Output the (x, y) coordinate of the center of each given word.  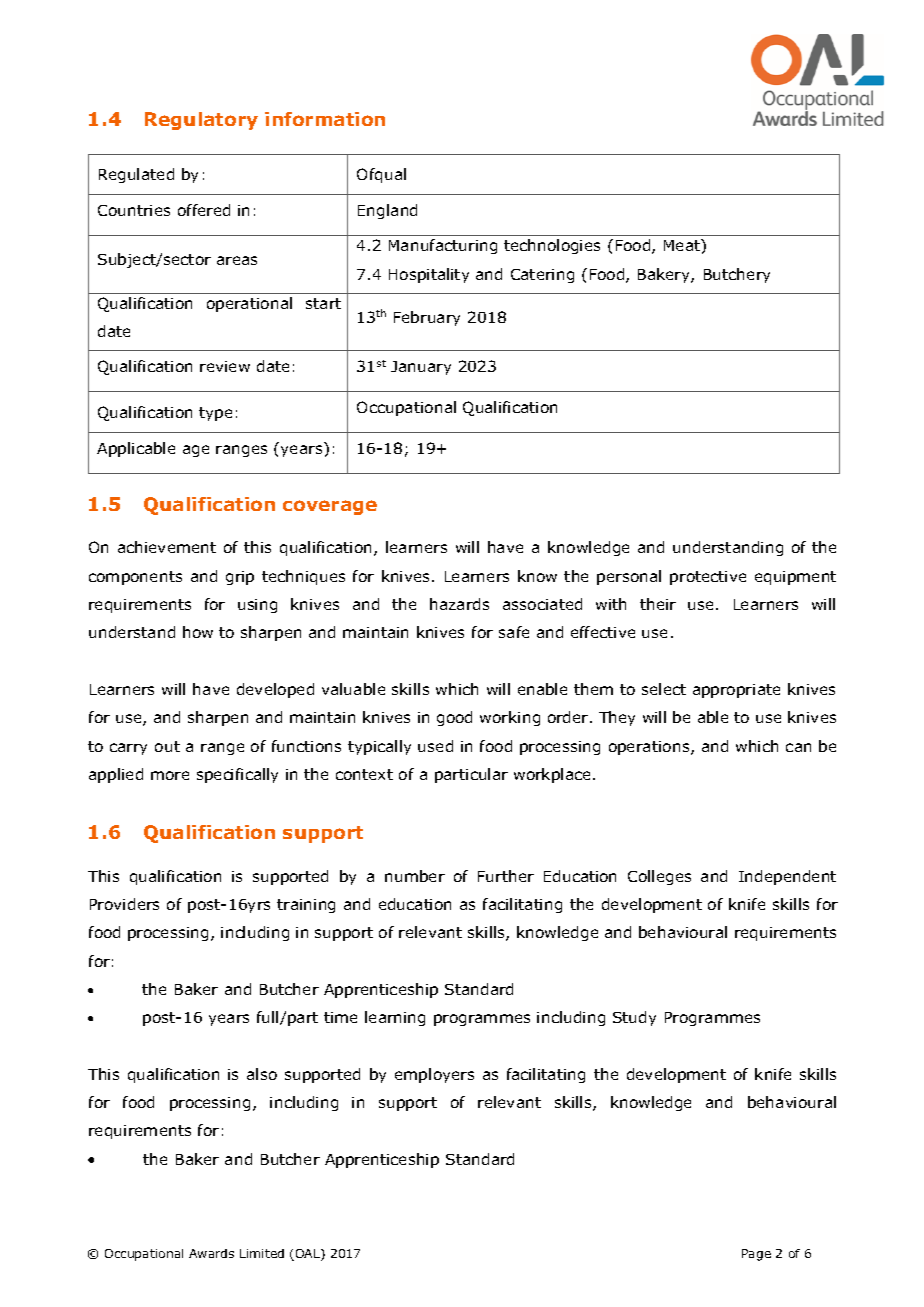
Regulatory (201, 121)
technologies (552, 246)
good (454, 718)
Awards (211, 1253)
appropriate (736, 691)
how (198, 632)
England (387, 211)
